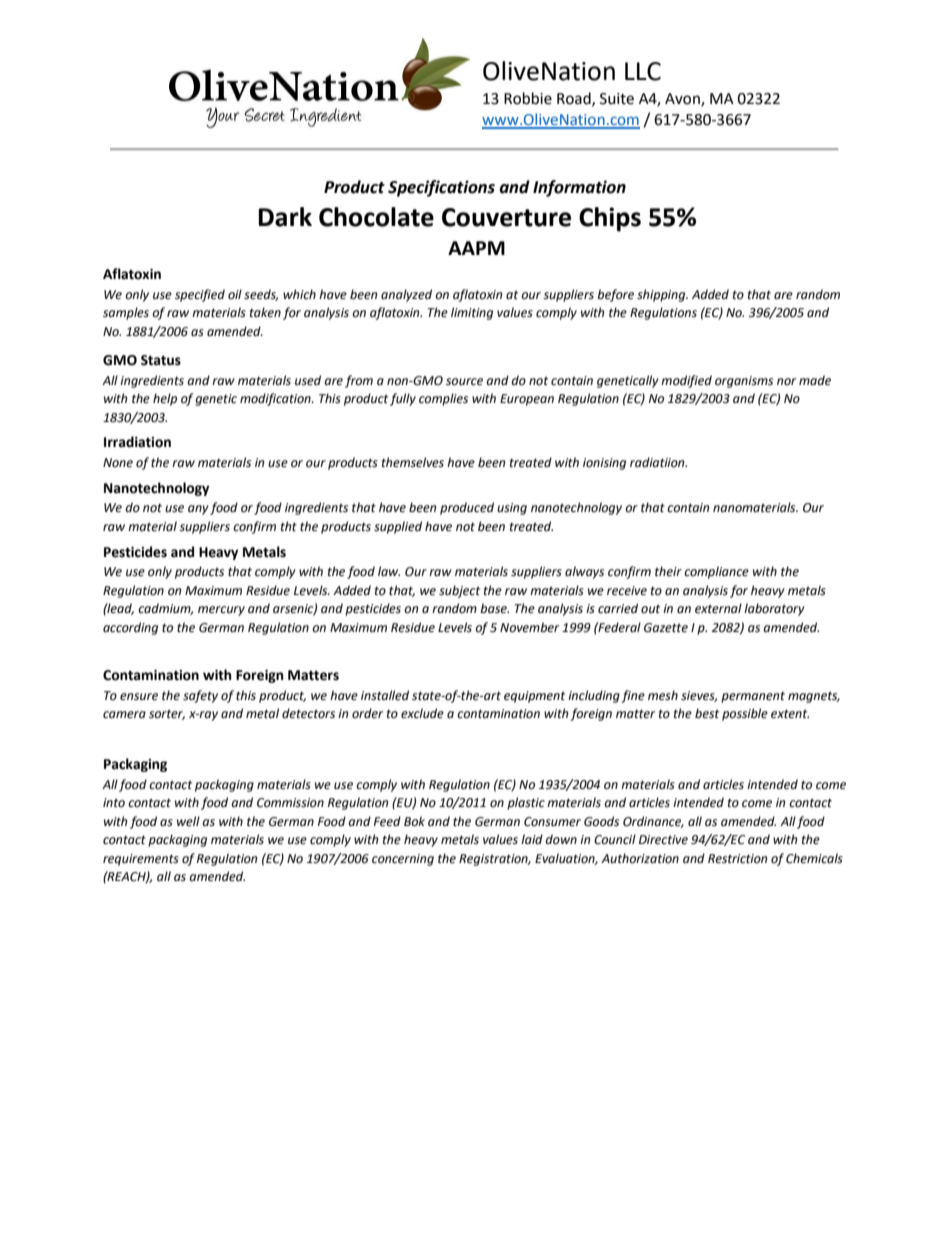  What do you see at coordinates (414, 821) in the page?
I see `Bok` at bounding box center [414, 821].
